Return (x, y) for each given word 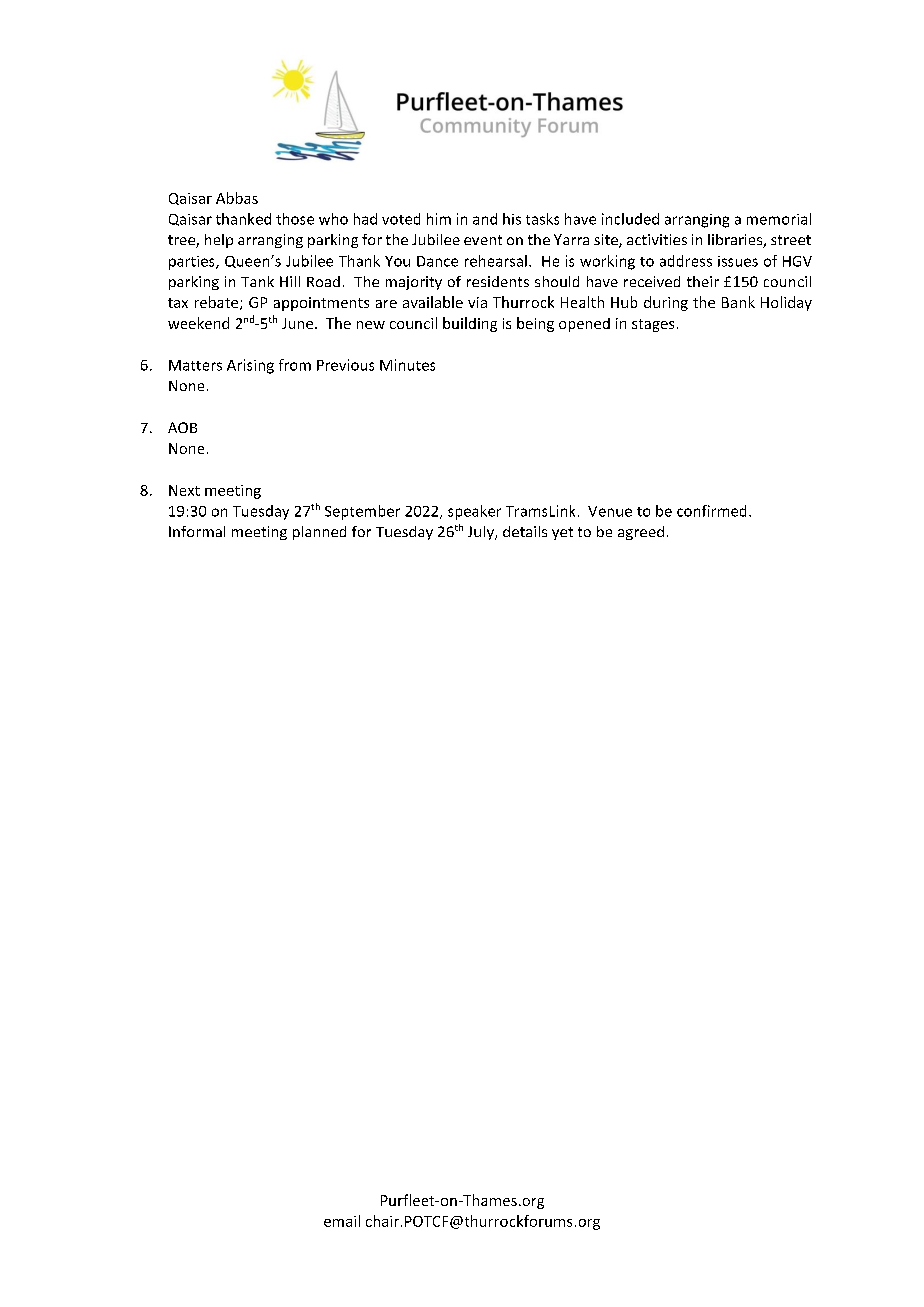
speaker (474, 512)
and (485, 219)
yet (562, 533)
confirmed (711, 511)
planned (319, 533)
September (362, 512)
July (482, 533)
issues (738, 261)
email (342, 1221)
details (525, 531)
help (219, 241)
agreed (641, 533)
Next (184, 490)
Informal (197, 531)
